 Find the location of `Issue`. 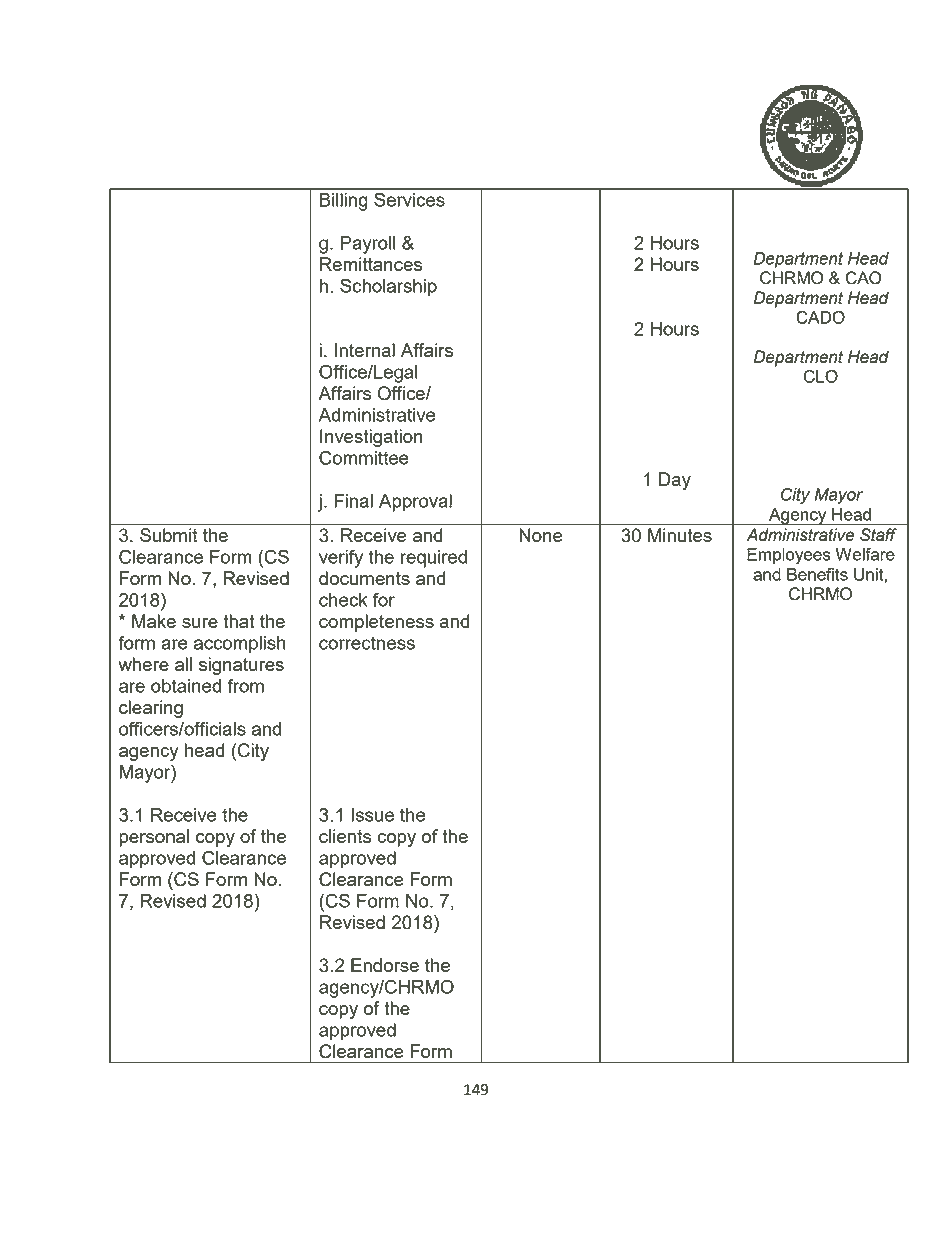

Issue is located at coordinates (373, 815).
